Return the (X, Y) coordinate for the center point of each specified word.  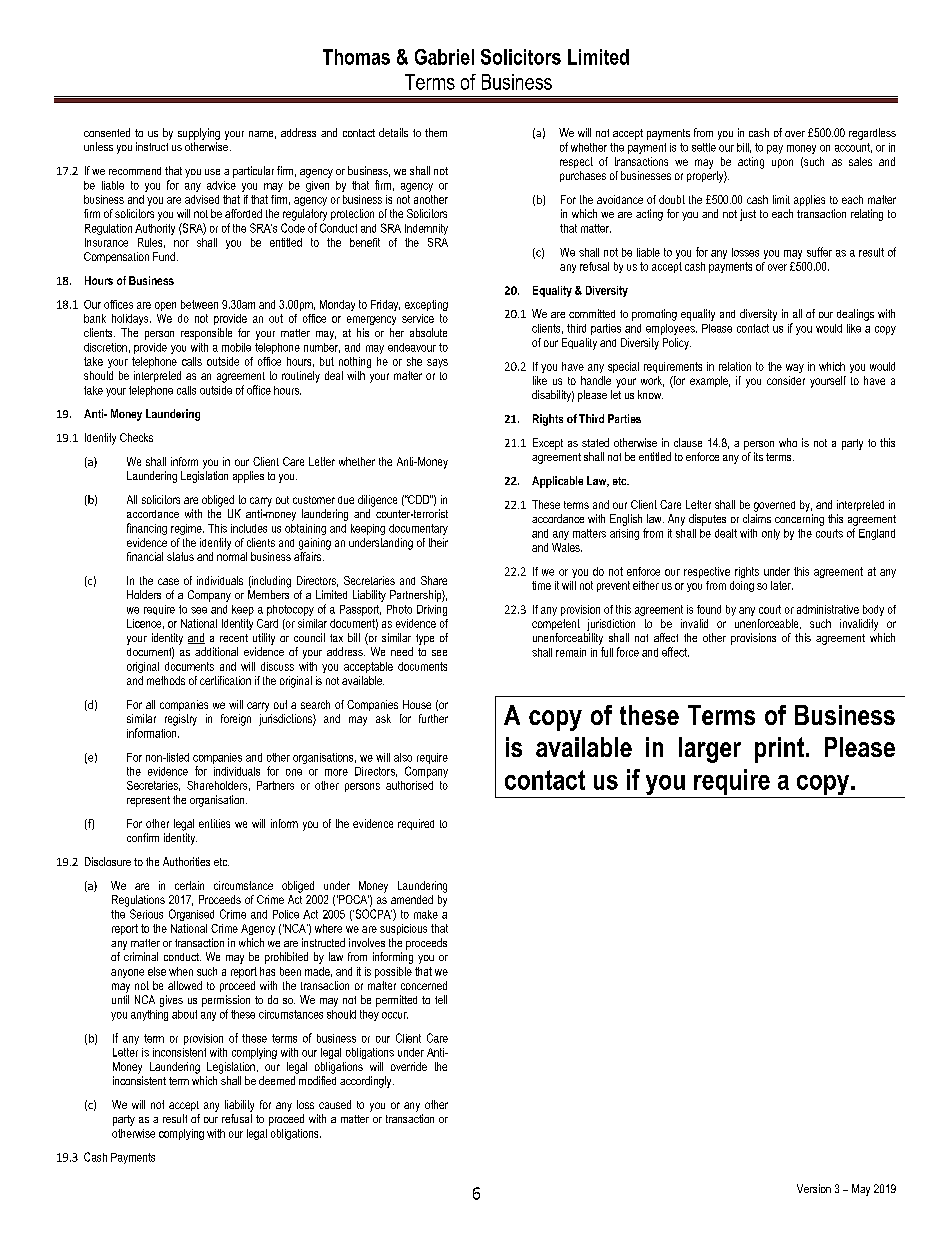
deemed (277, 1080)
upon (782, 163)
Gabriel (444, 57)
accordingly (367, 1082)
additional (216, 651)
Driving (432, 610)
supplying (199, 134)
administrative (828, 609)
